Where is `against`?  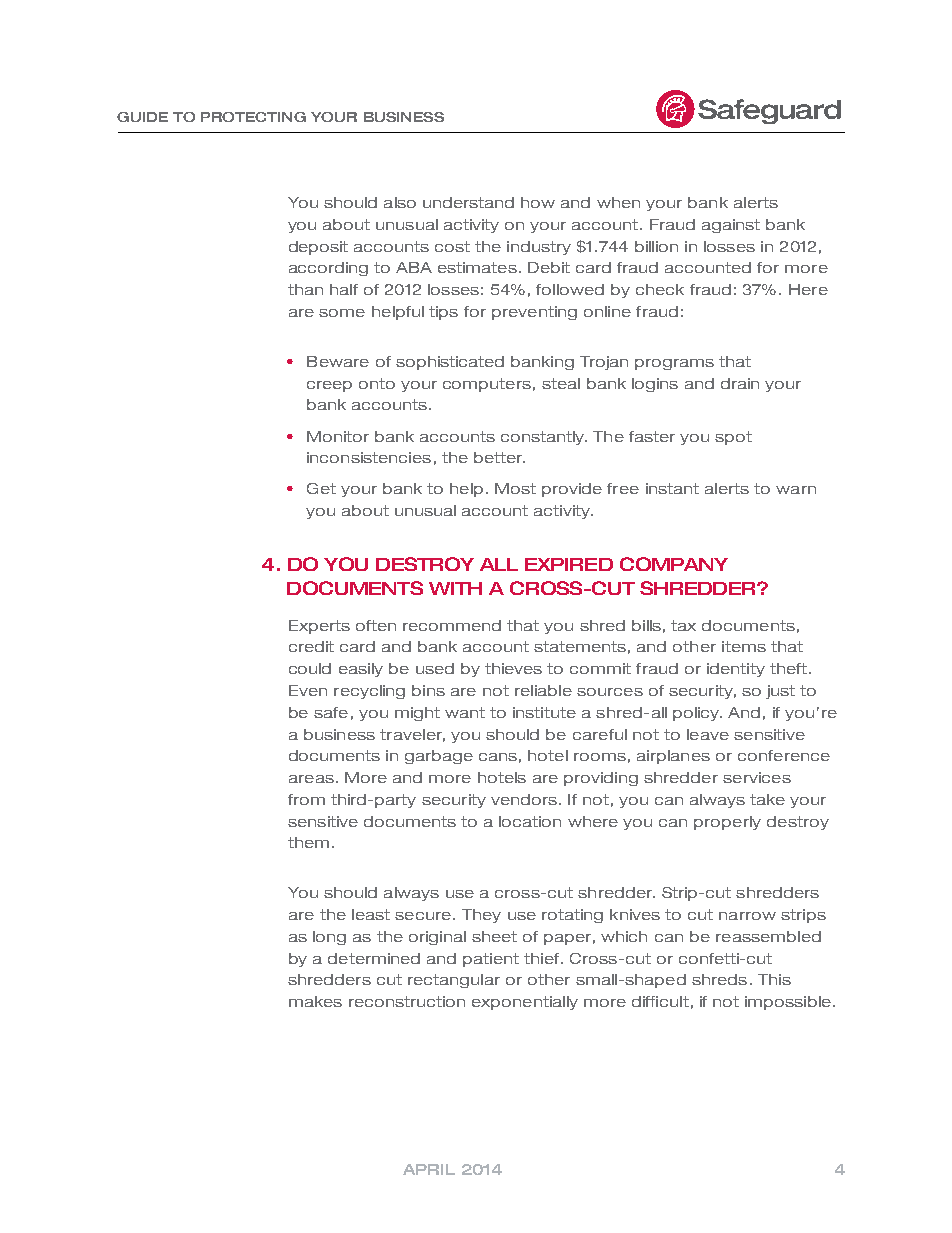
against is located at coordinates (731, 226).
